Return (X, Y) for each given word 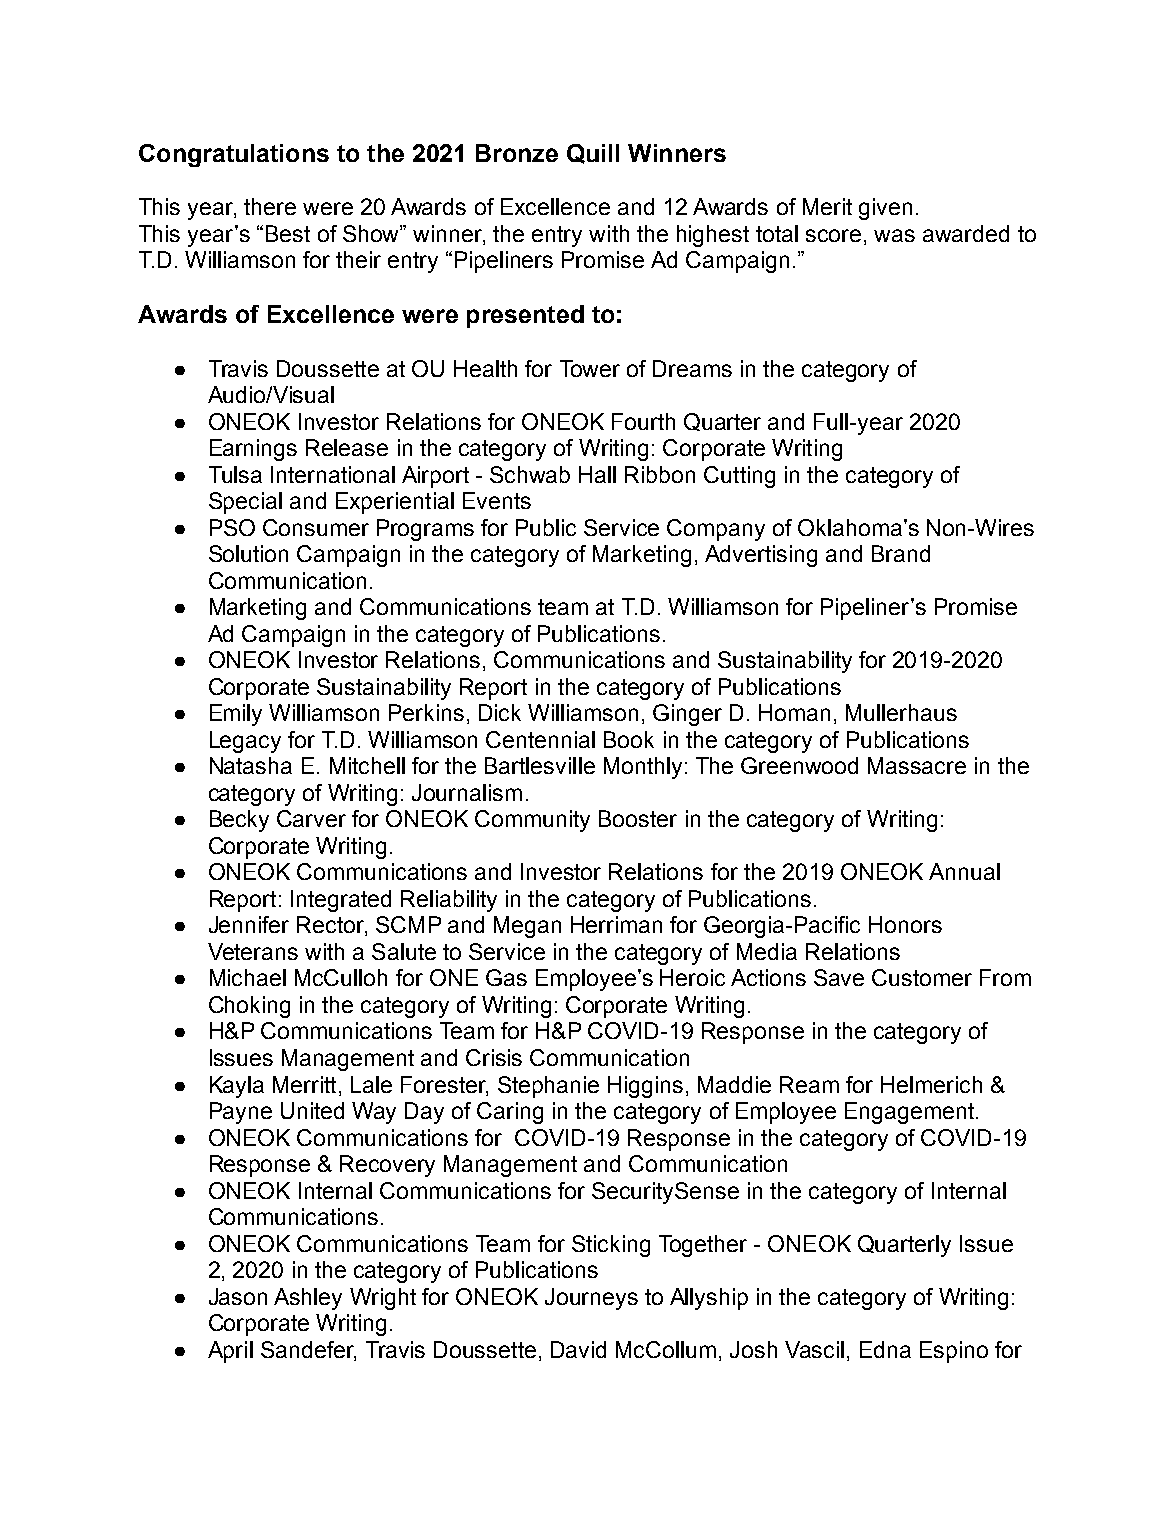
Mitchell (367, 765)
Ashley (308, 1299)
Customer (922, 977)
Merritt (304, 1084)
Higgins (645, 1087)
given (885, 209)
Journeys (591, 1299)
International (333, 474)
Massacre (917, 765)
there (270, 206)
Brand (901, 553)
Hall (597, 474)
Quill (593, 154)
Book (629, 739)
